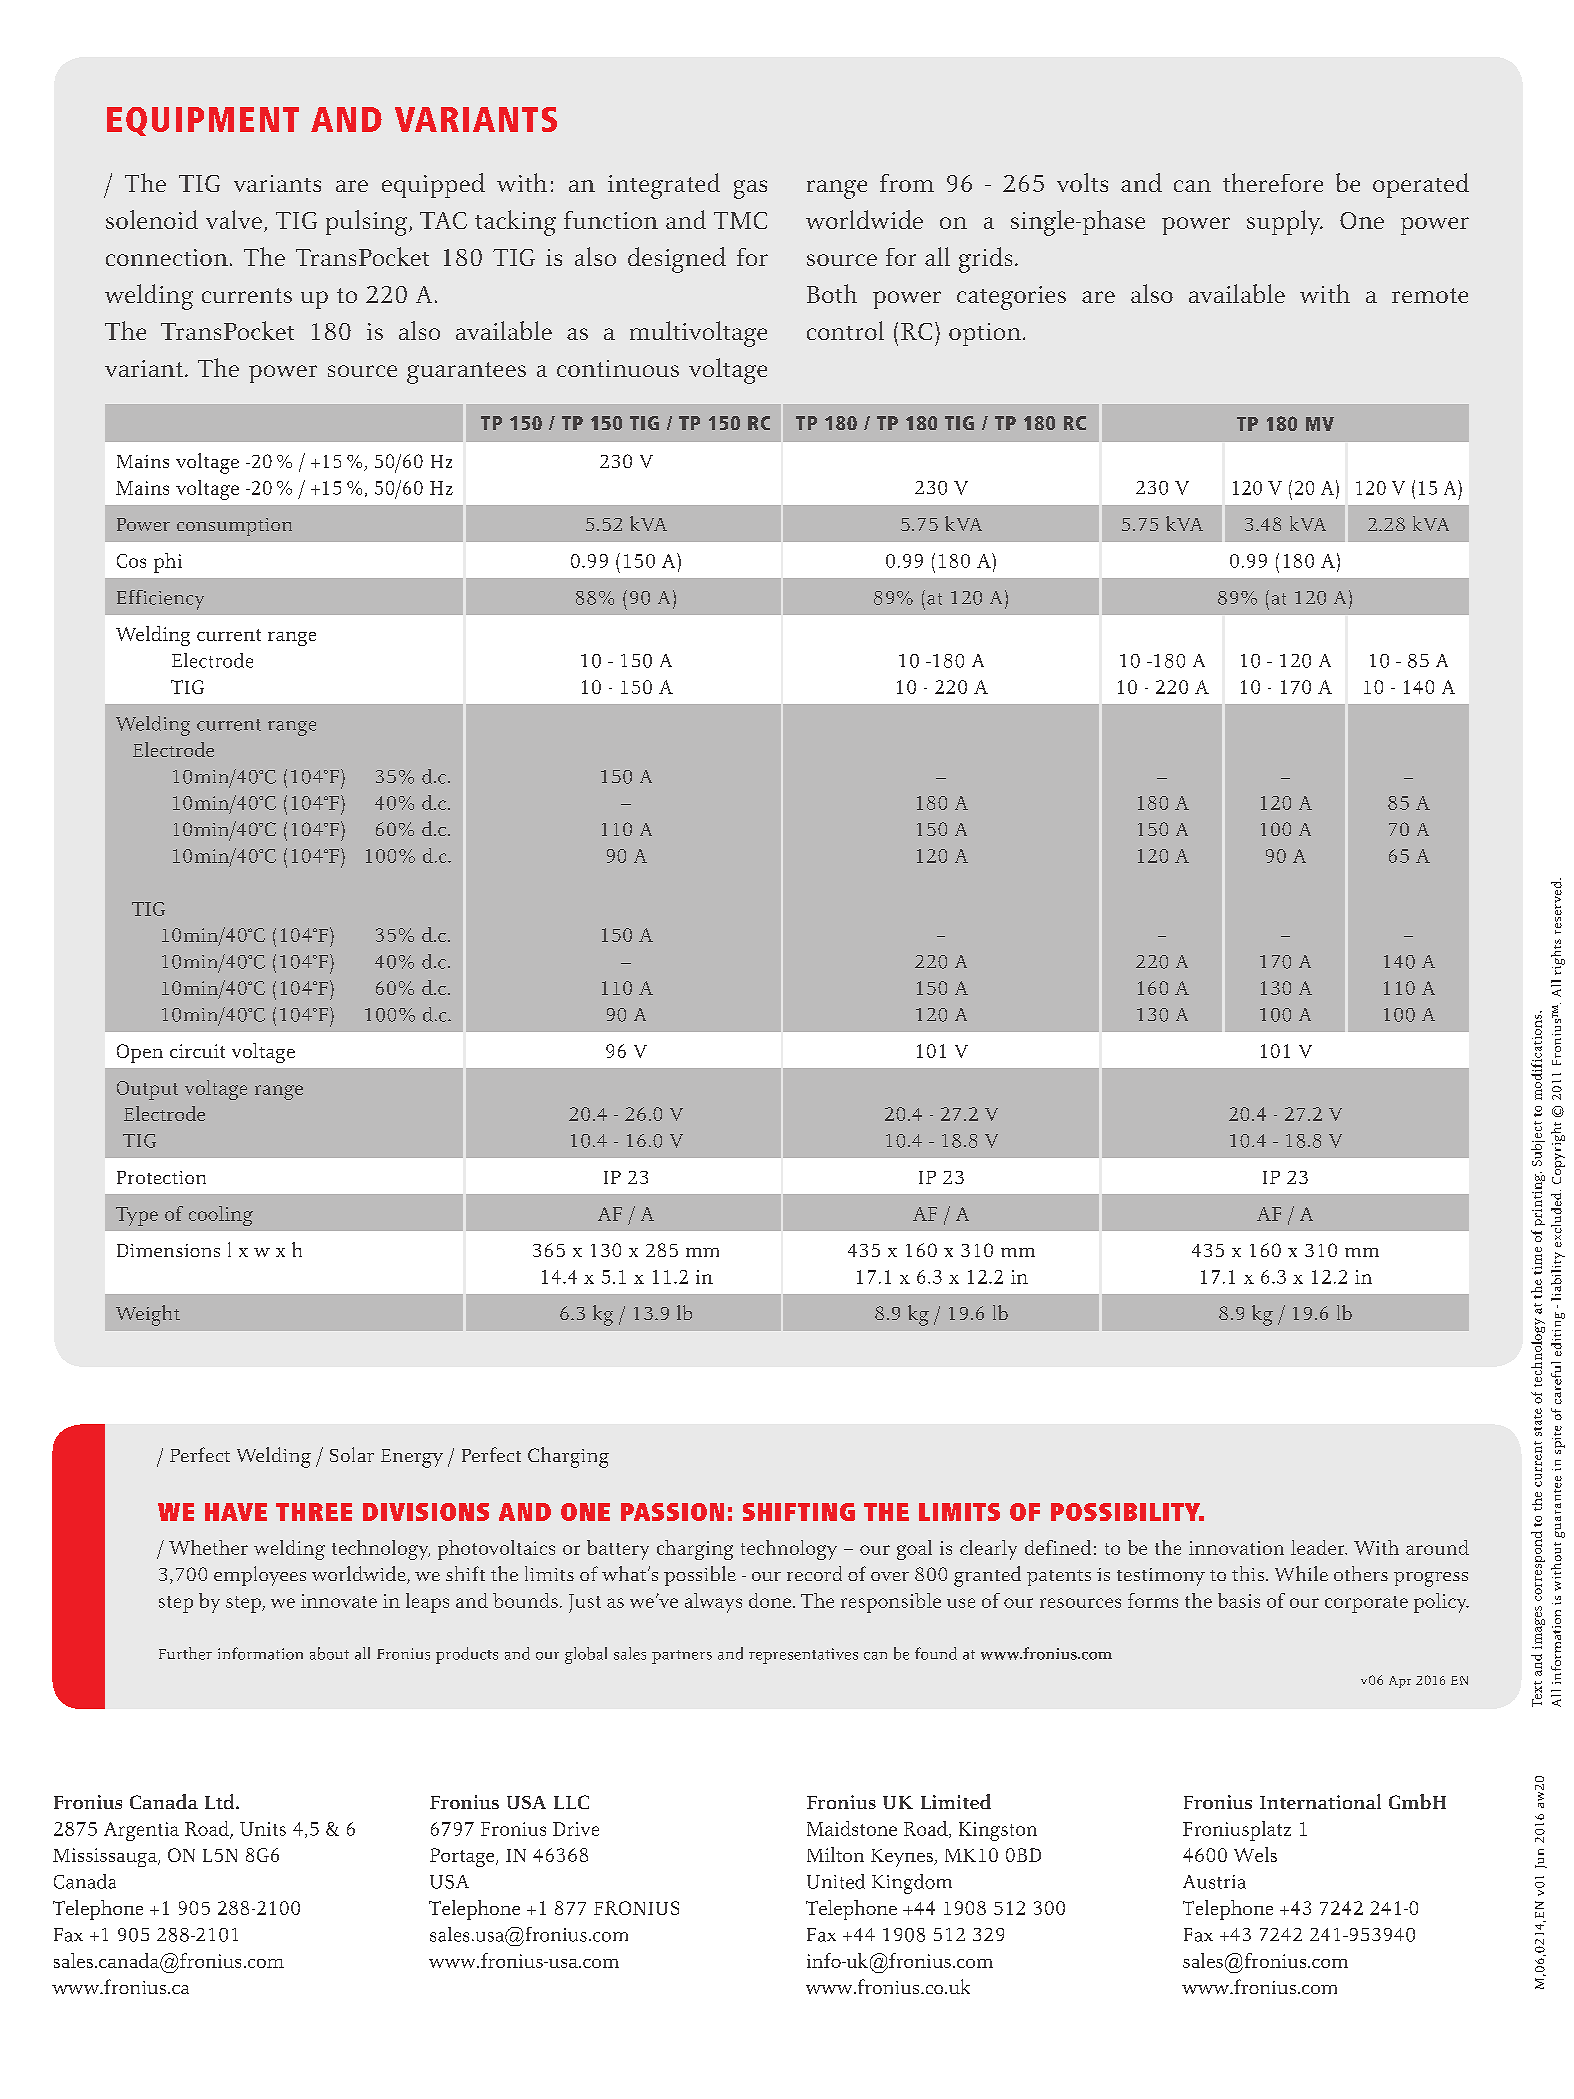 The height and width of the screenshot is (2099, 1574). I want to click on Efficiency, so click(160, 600).
